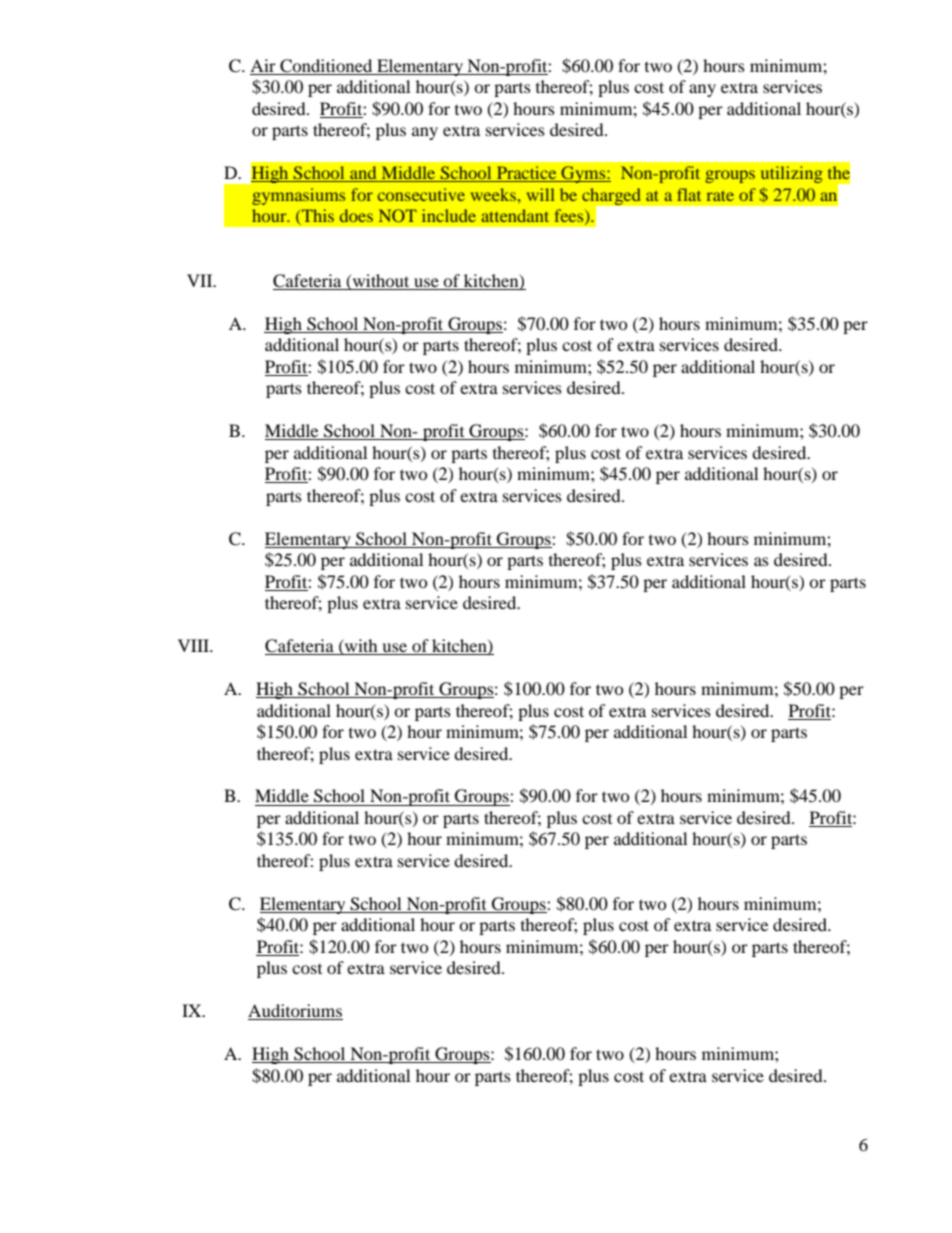 The image size is (952, 1233). I want to click on Auditoriums, so click(295, 1012).
